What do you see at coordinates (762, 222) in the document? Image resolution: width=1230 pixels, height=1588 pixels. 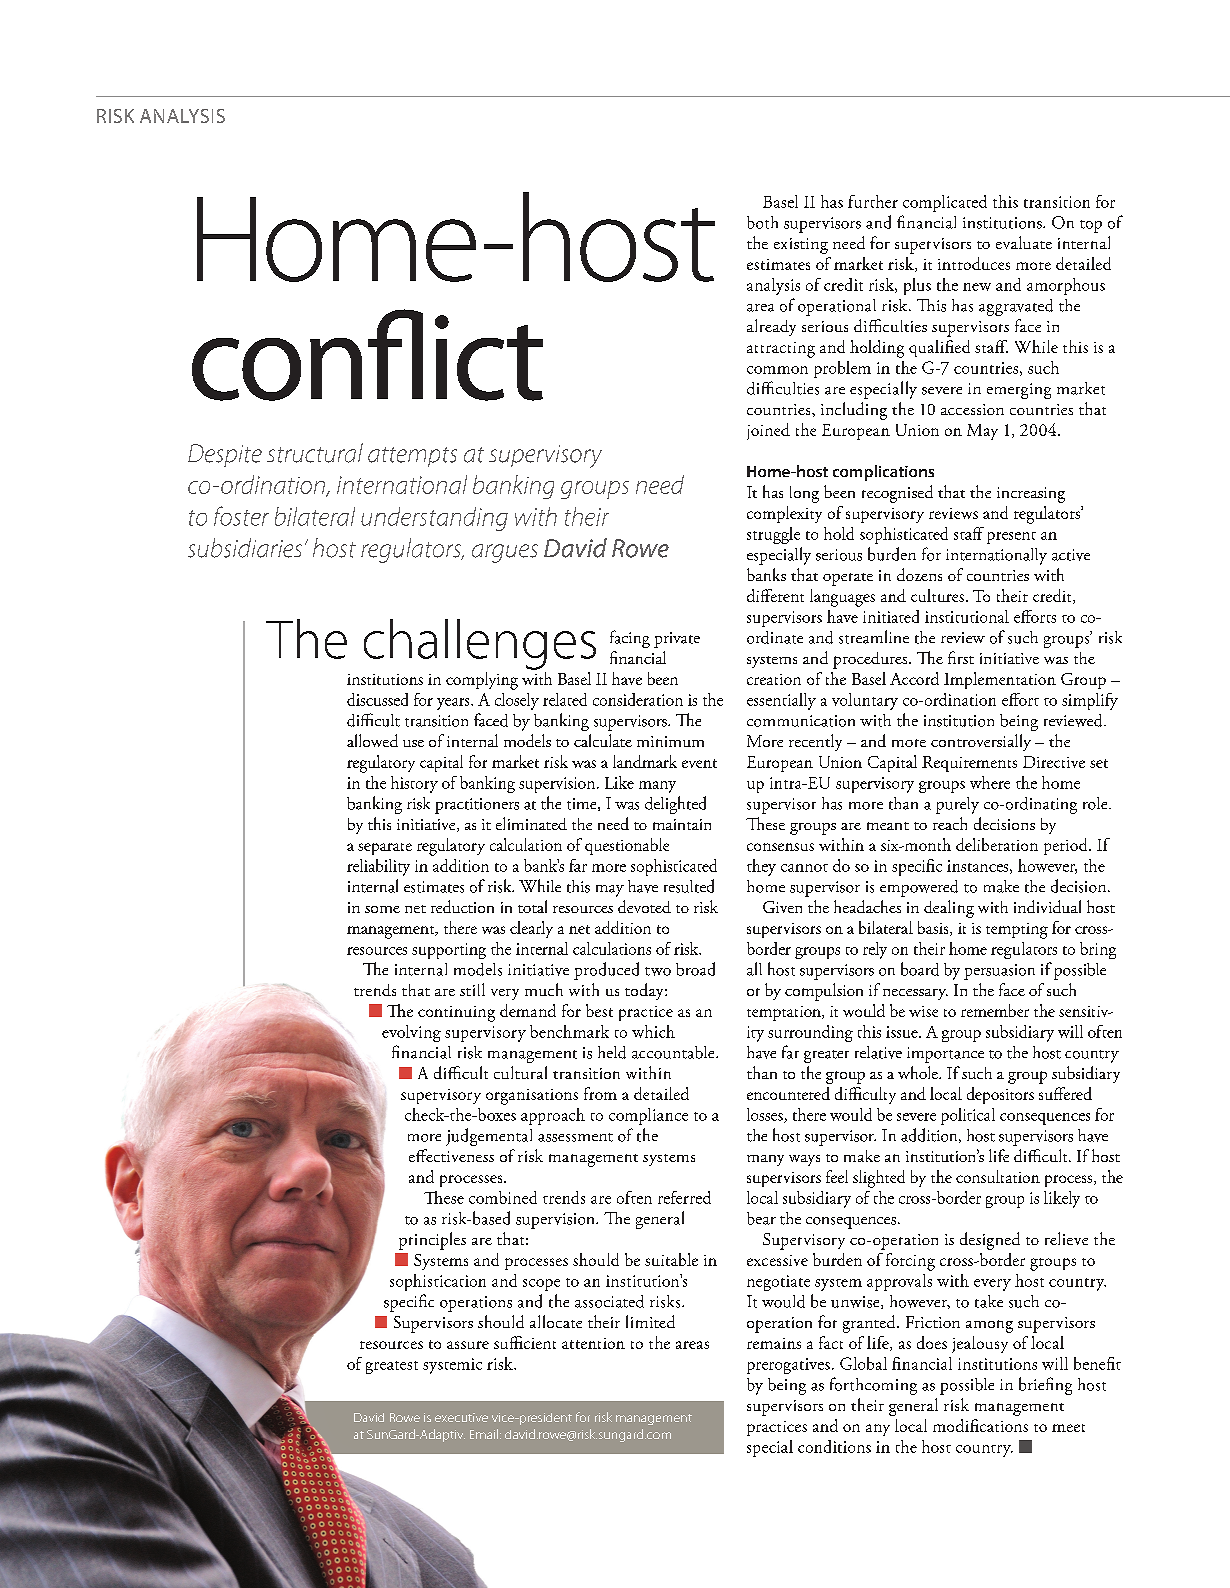 I see `both` at bounding box center [762, 222].
